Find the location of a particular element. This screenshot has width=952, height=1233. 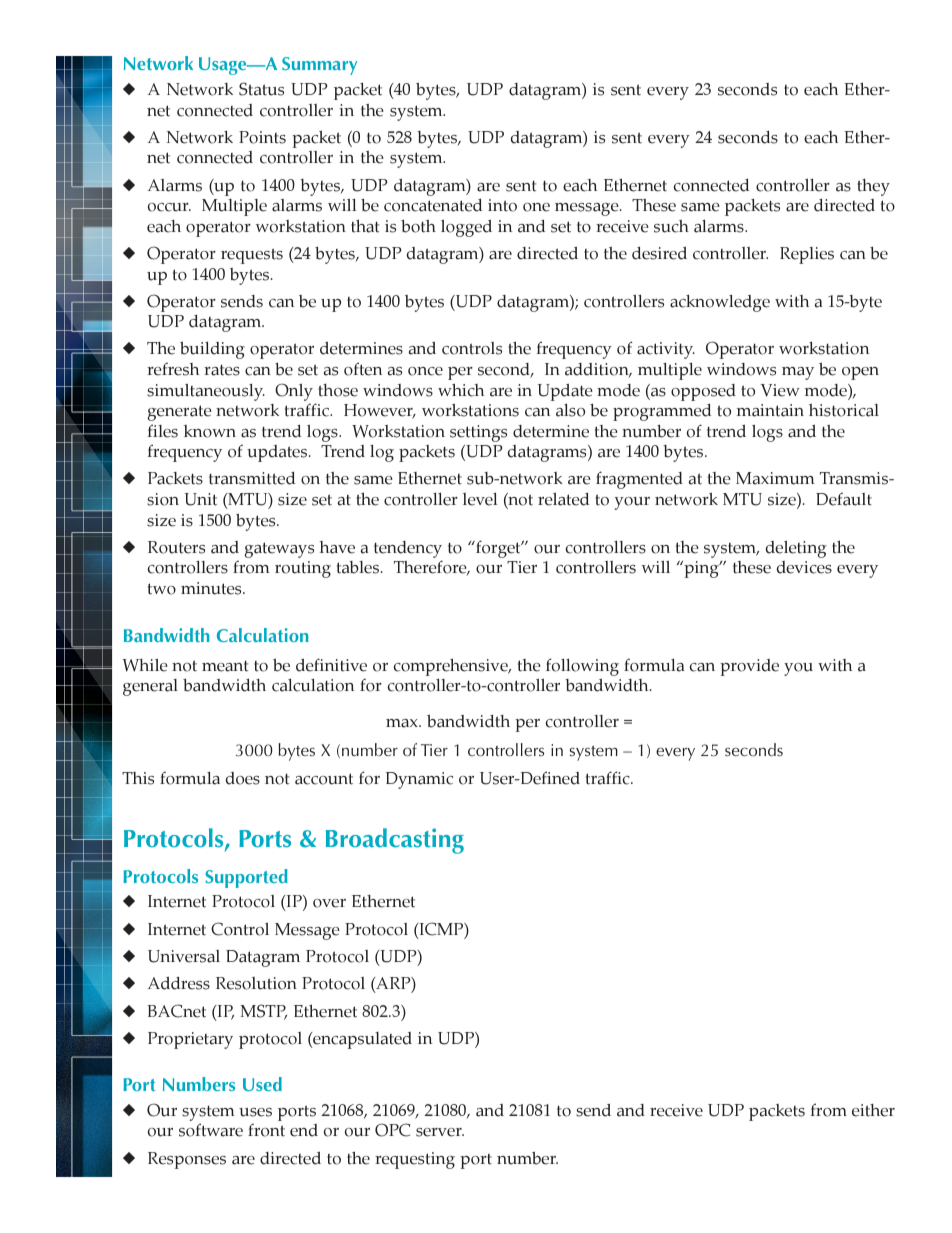

may is located at coordinates (798, 373).
